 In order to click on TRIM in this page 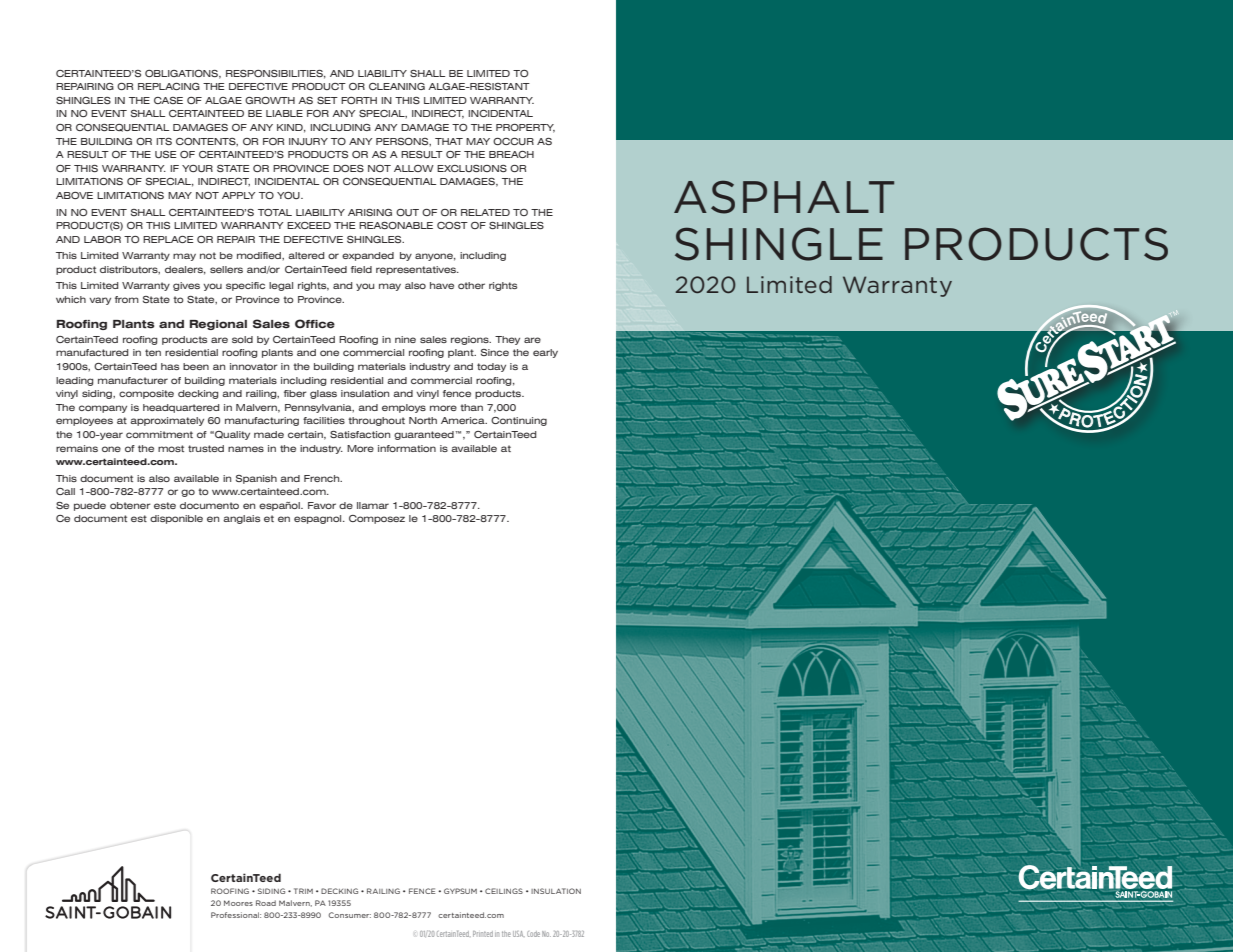, I will do `click(303, 891)`.
